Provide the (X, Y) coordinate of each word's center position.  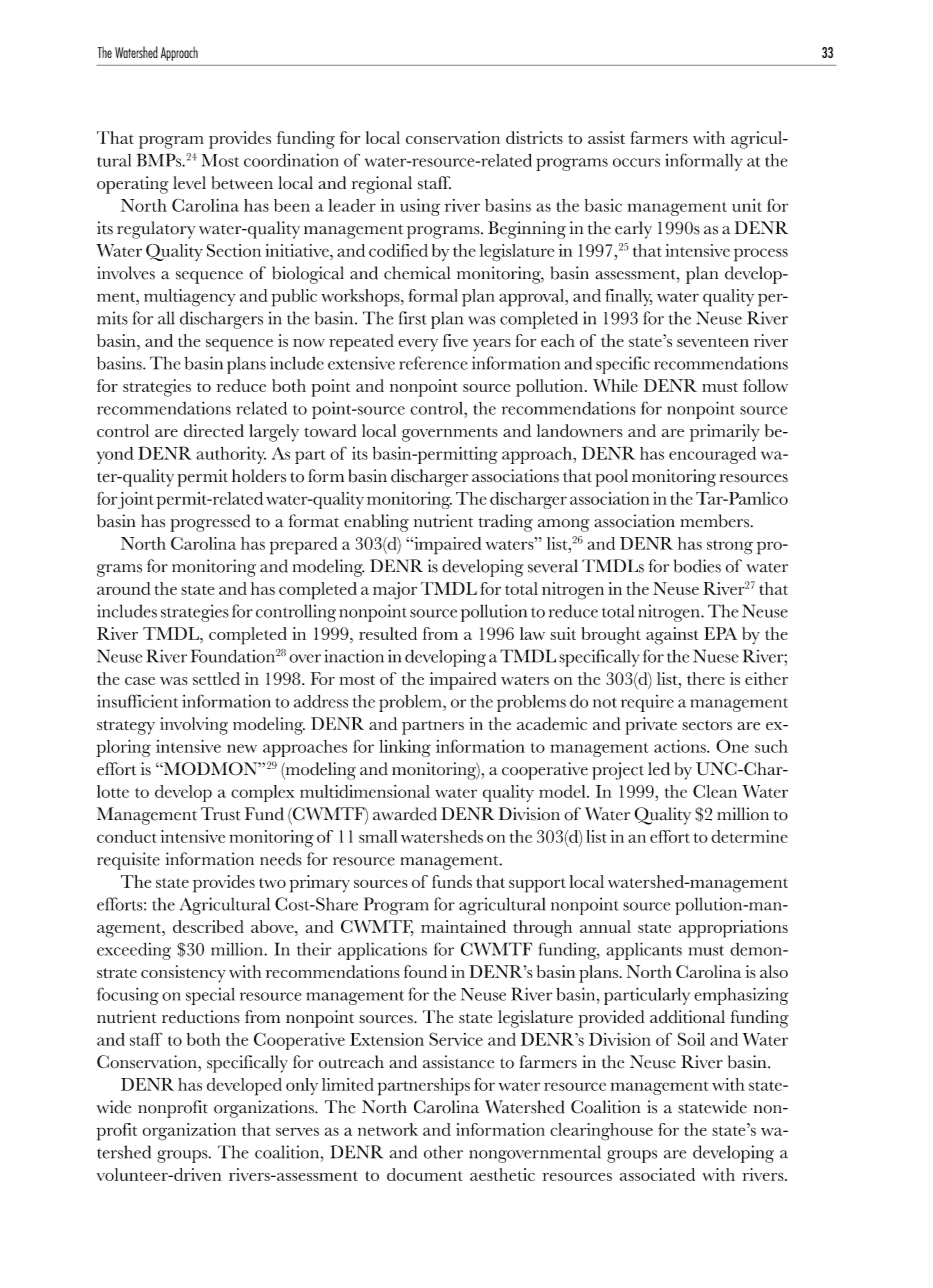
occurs (636, 162)
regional (382, 185)
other (443, 1152)
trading (506, 523)
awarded (405, 814)
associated (657, 1174)
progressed (210, 523)
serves (297, 1131)
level (189, 182)
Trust (221, 814)
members (714, 521)
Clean (715, 791)
